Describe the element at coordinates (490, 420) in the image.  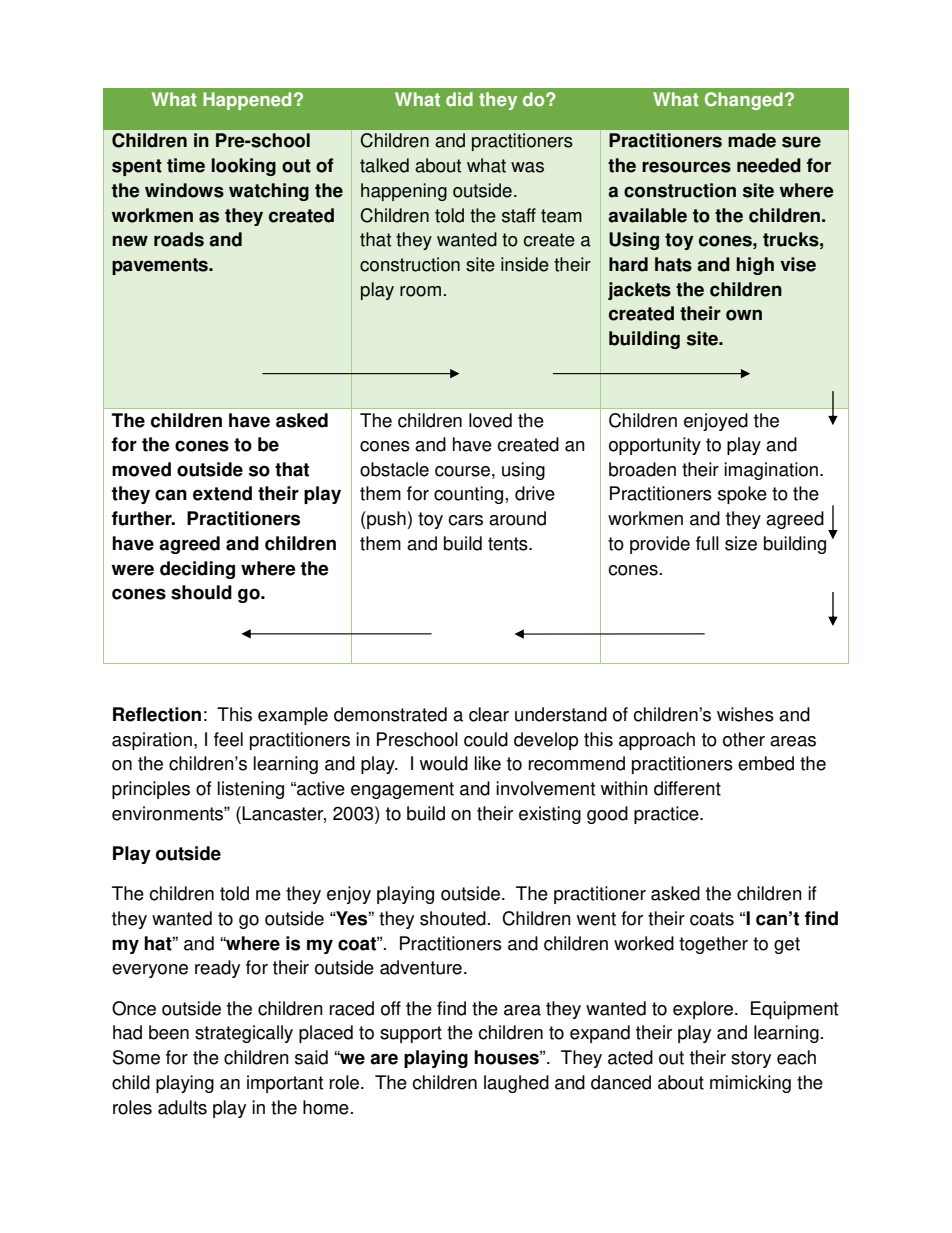
I see `loved` at that location.
